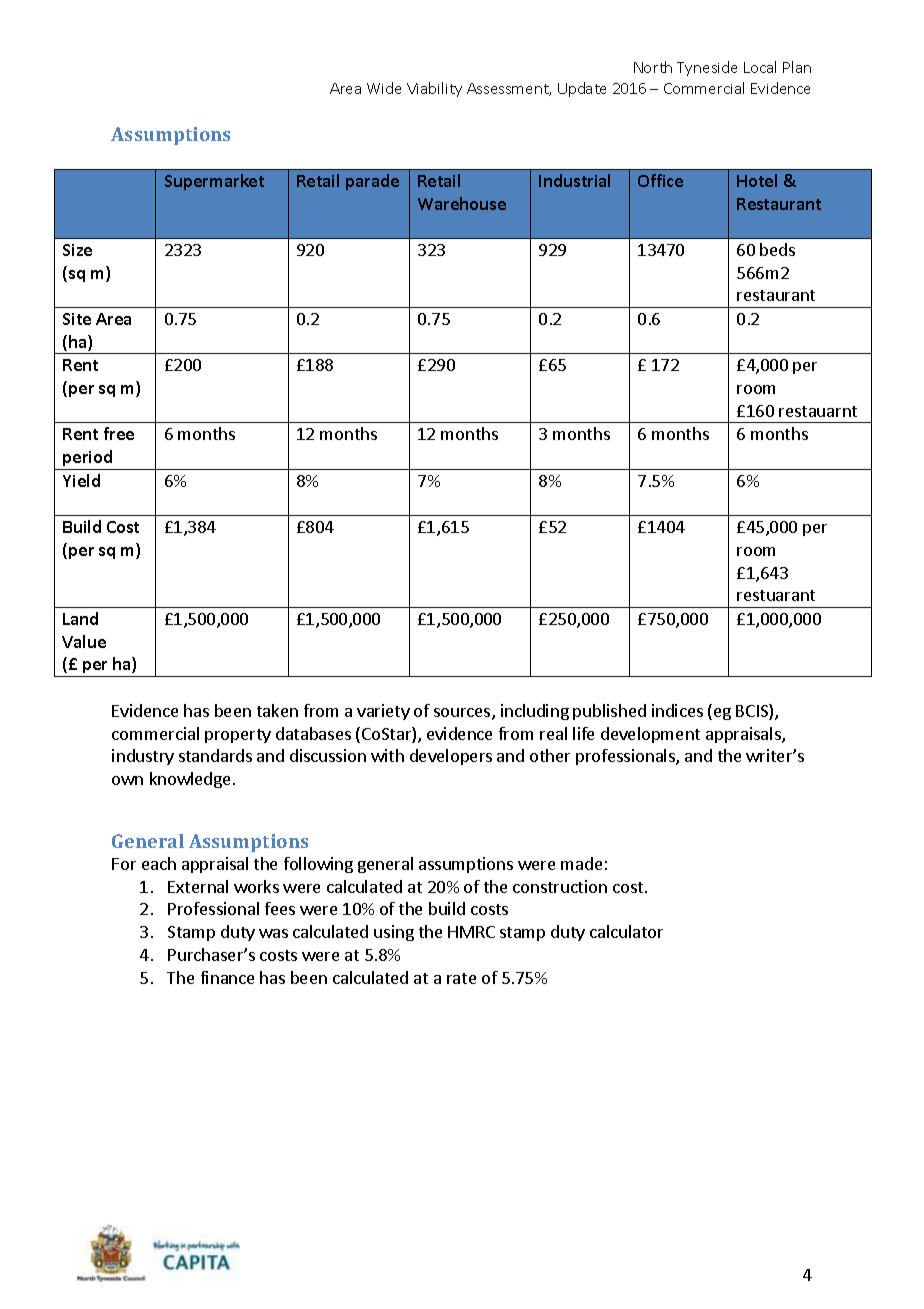 Image resolution: width=924 pixels, height=1309 pixels. Describe the element at coordinates (87, 458) in the document. I see `period` at that location.
